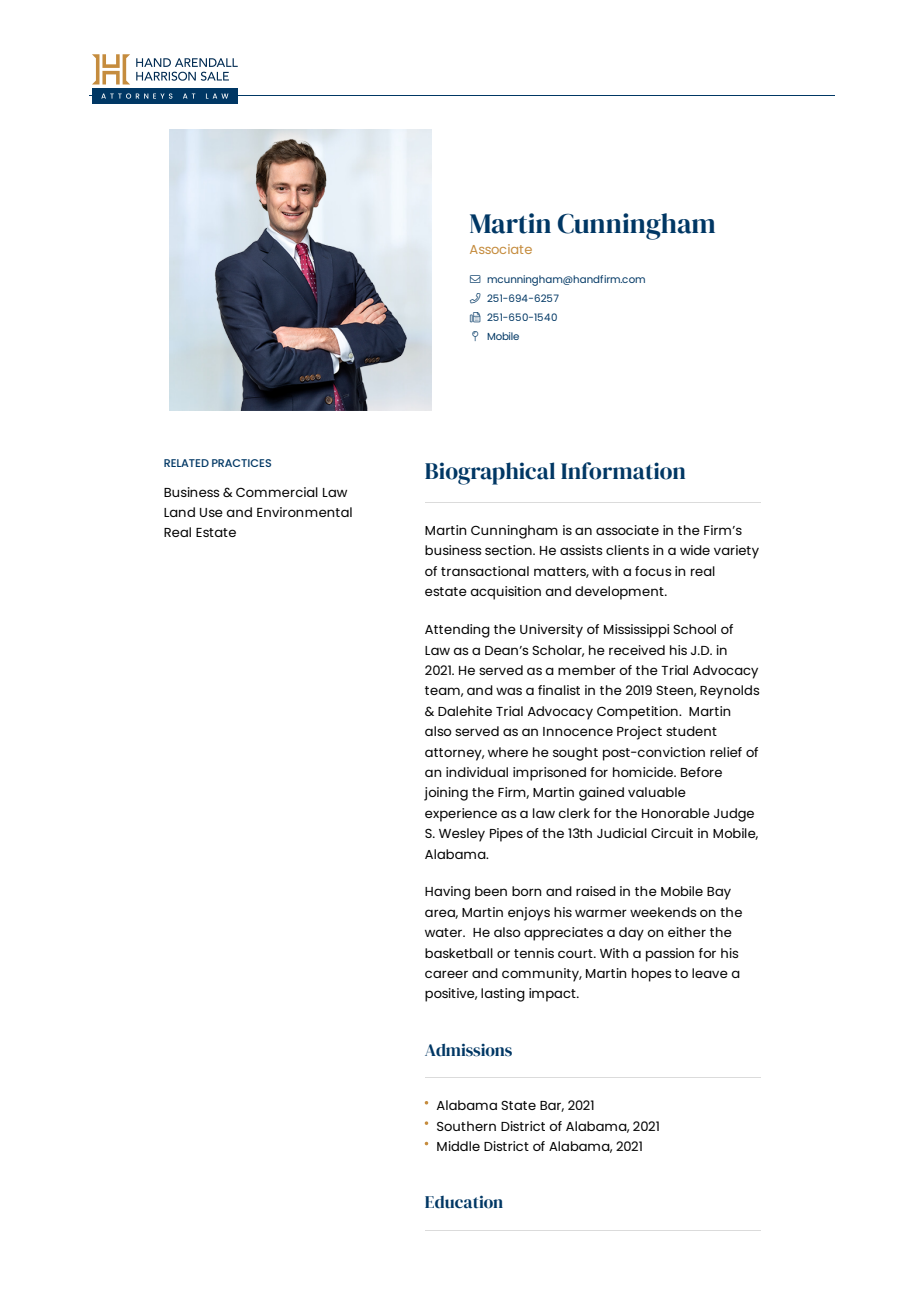 The width and height of the screenshot is (924, 1308). What do you see at coordinates (468, 1050) in the screenshot?
I see `Admissions` at bounding box center [468, 1050].
